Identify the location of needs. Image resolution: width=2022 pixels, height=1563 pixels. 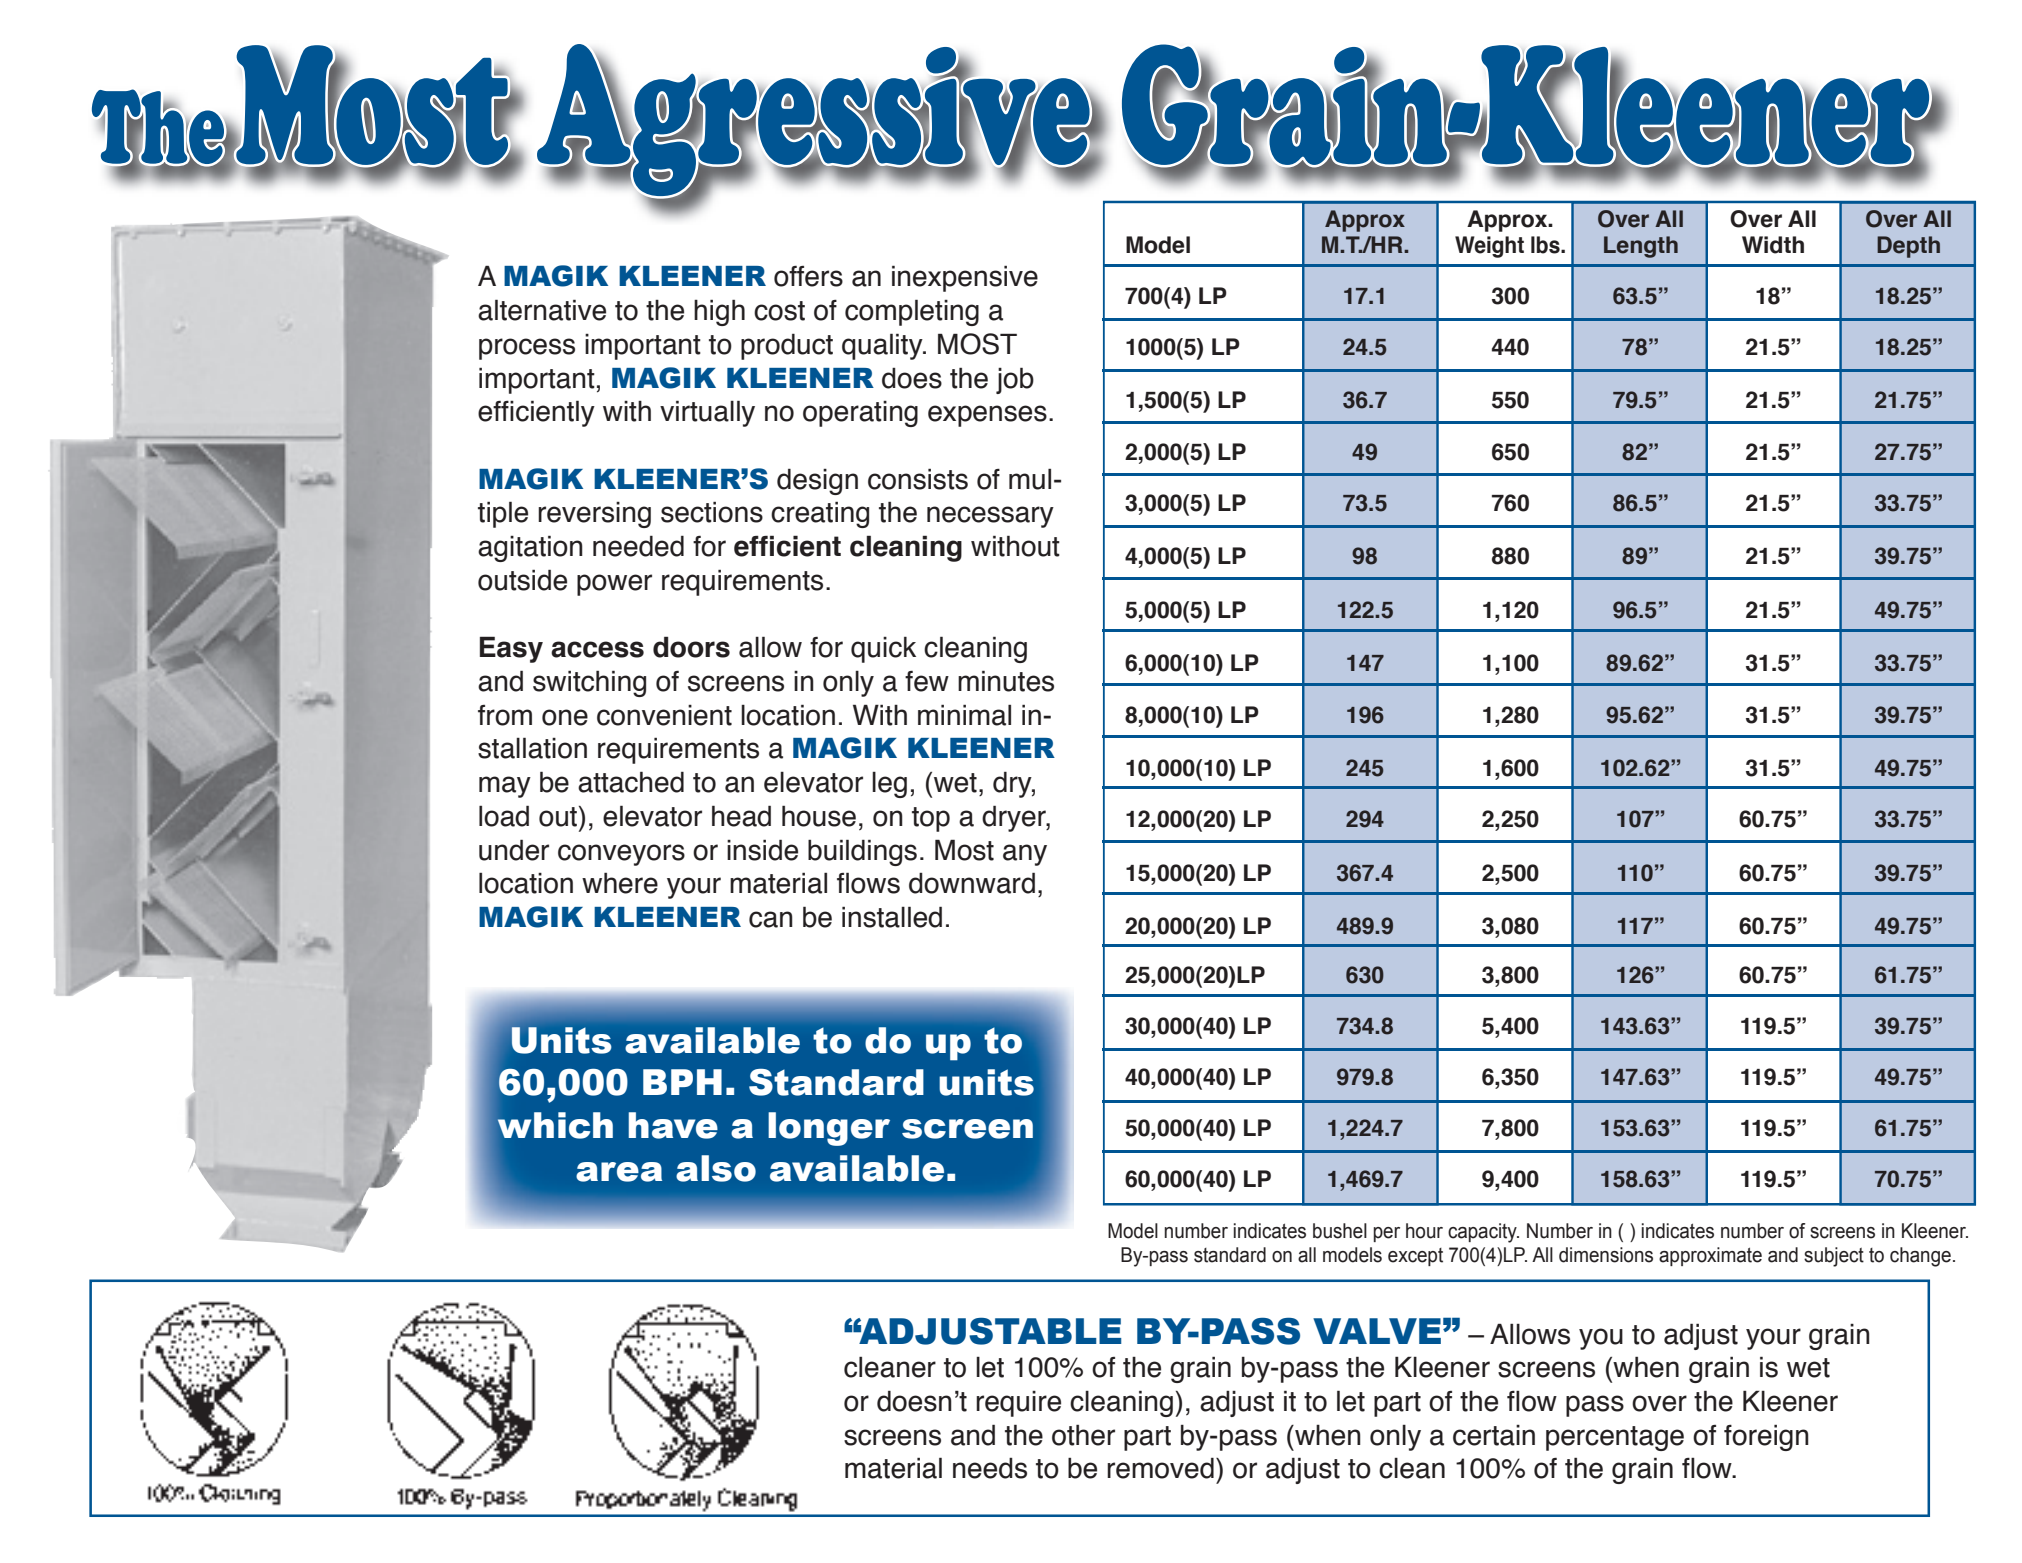
(990, 1468).
